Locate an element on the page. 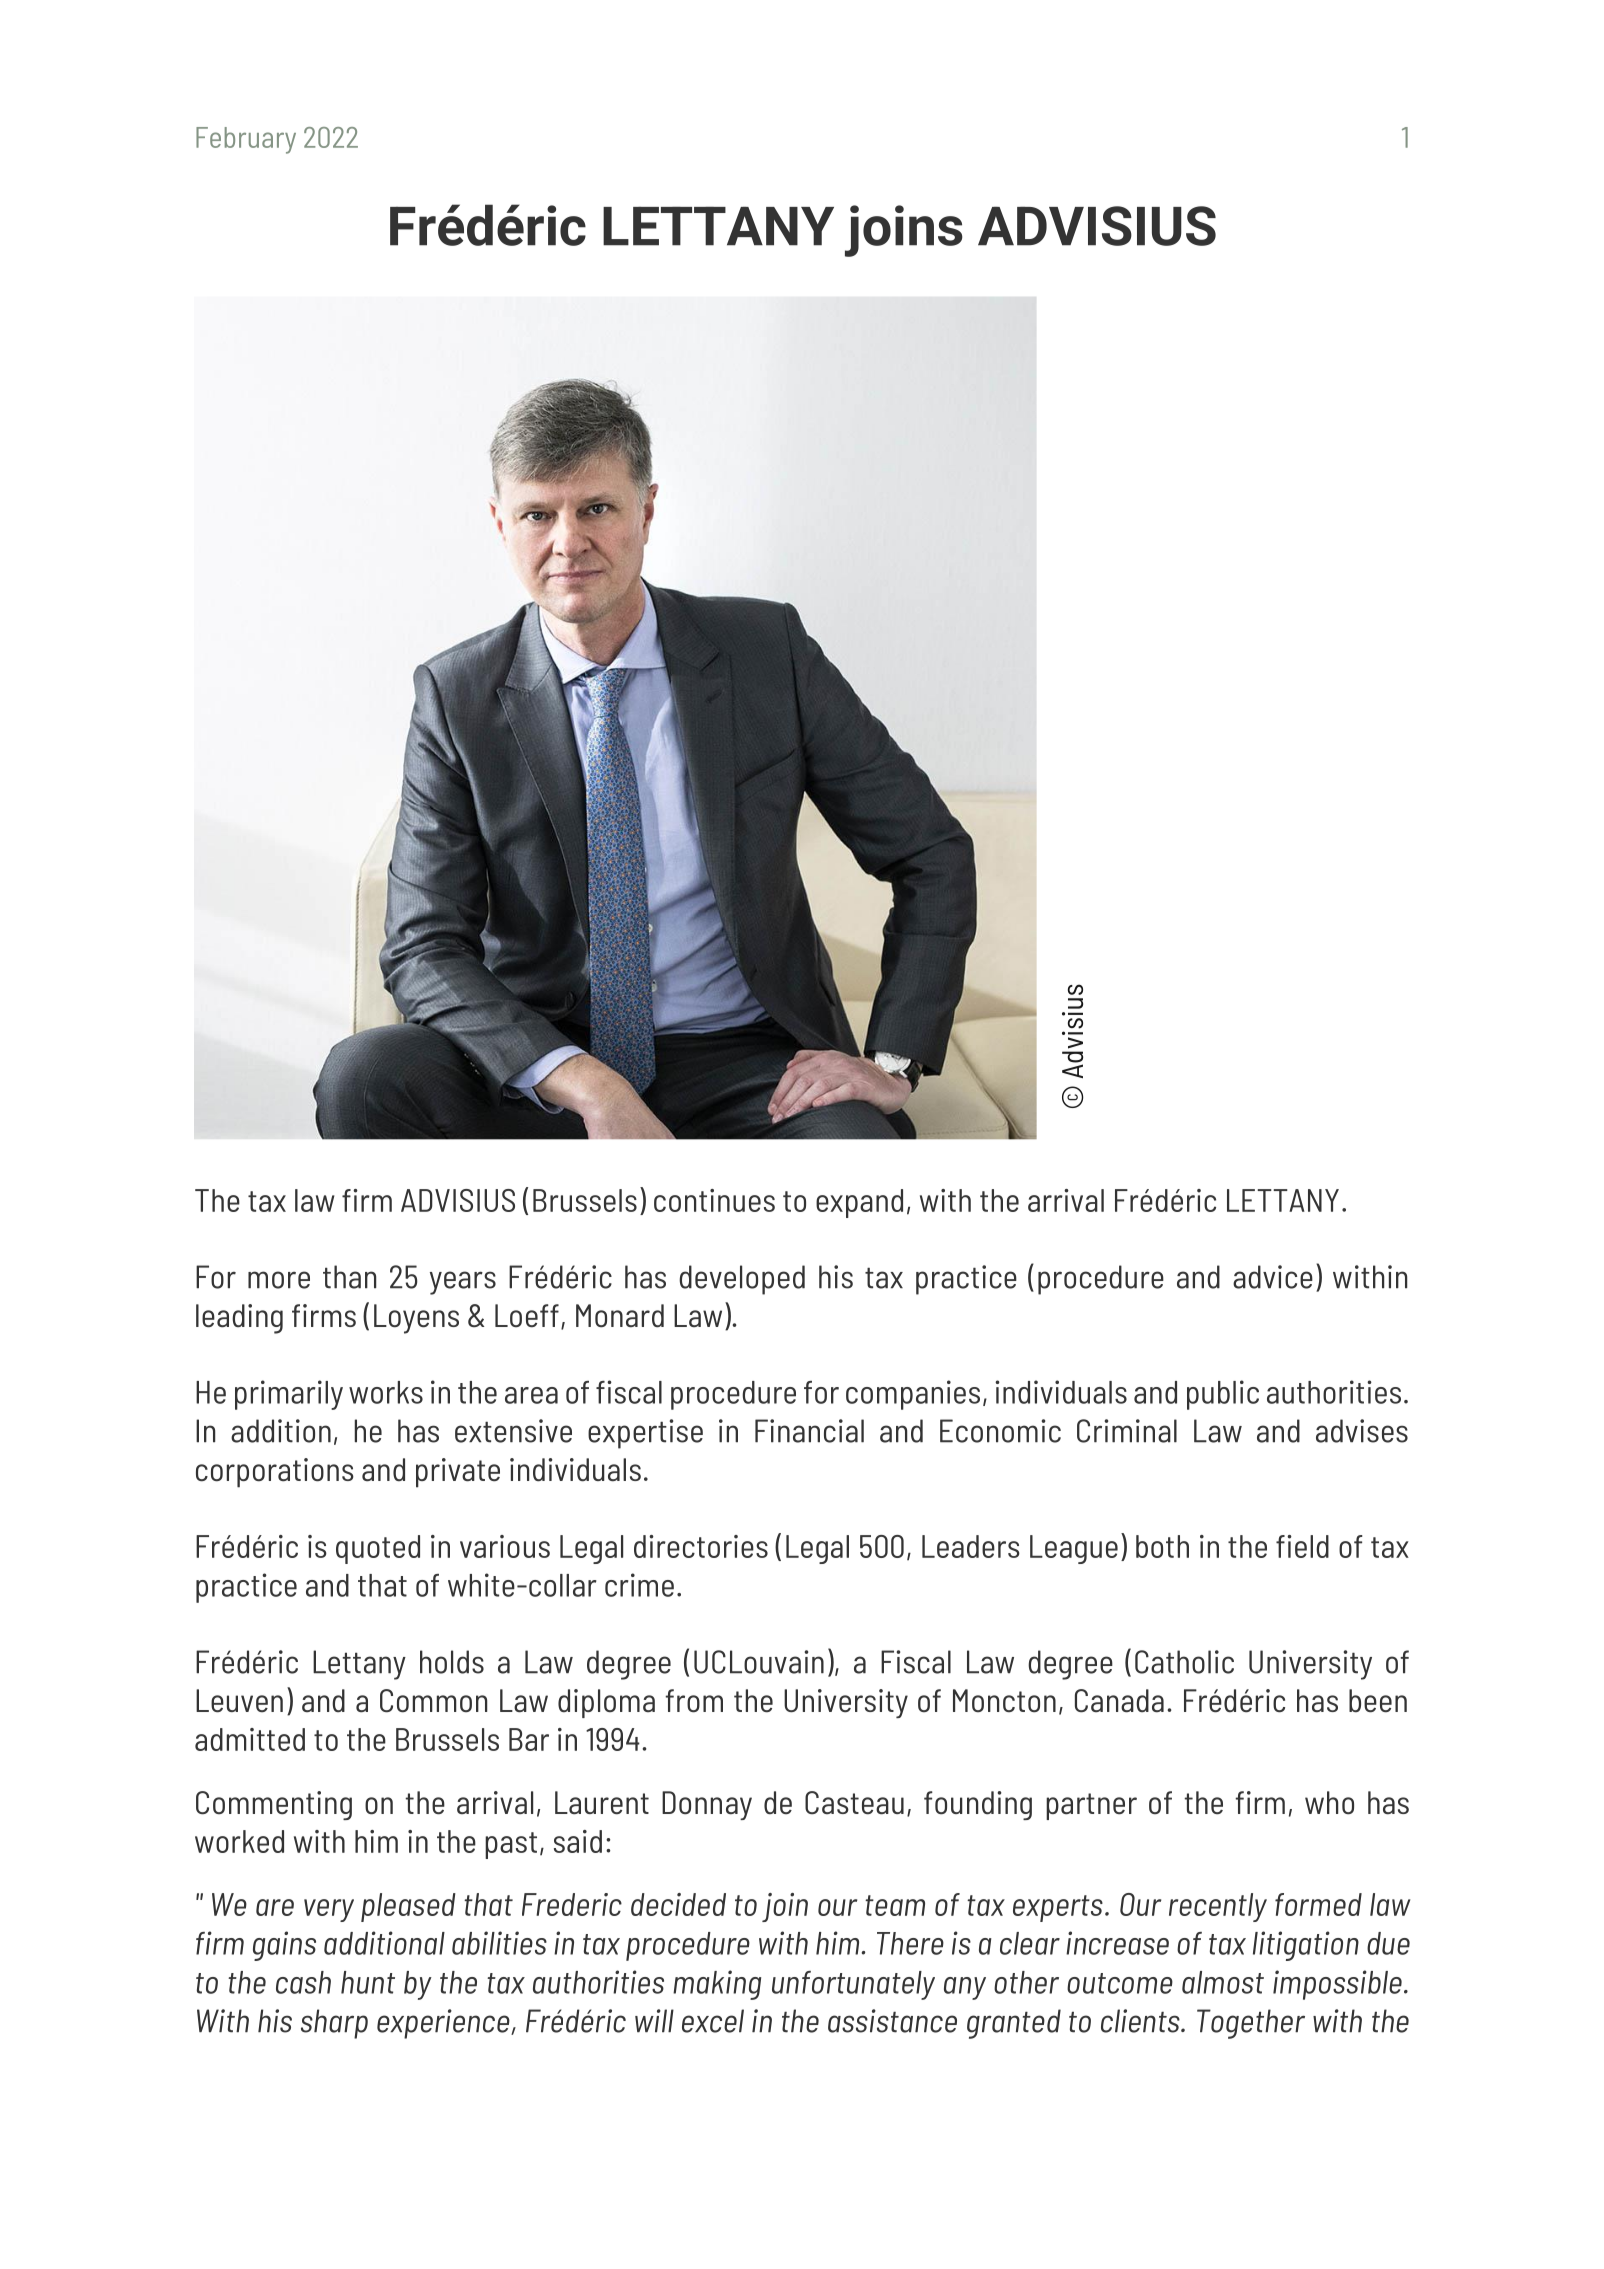  than is located at coordinates (349, 1277).
